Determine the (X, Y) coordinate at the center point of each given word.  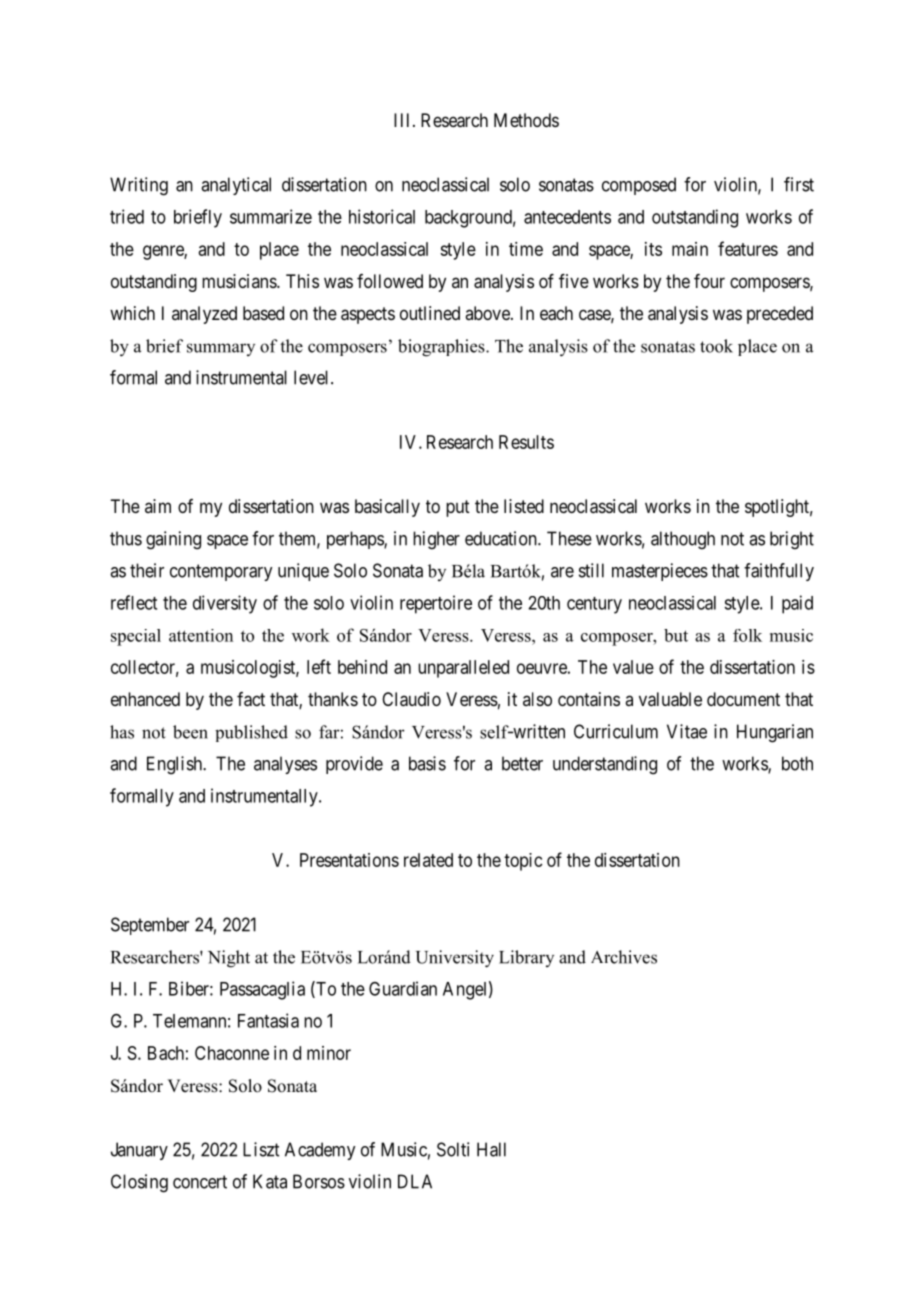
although (683, 540)
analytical (236, 186)
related (428, 860)
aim (158, 506)
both (797, 763)
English (175, 765)
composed (639, 186)
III (404, 120)
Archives (624, 957)
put (458, 508)
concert (200, 1182)
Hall (491, 1149)
